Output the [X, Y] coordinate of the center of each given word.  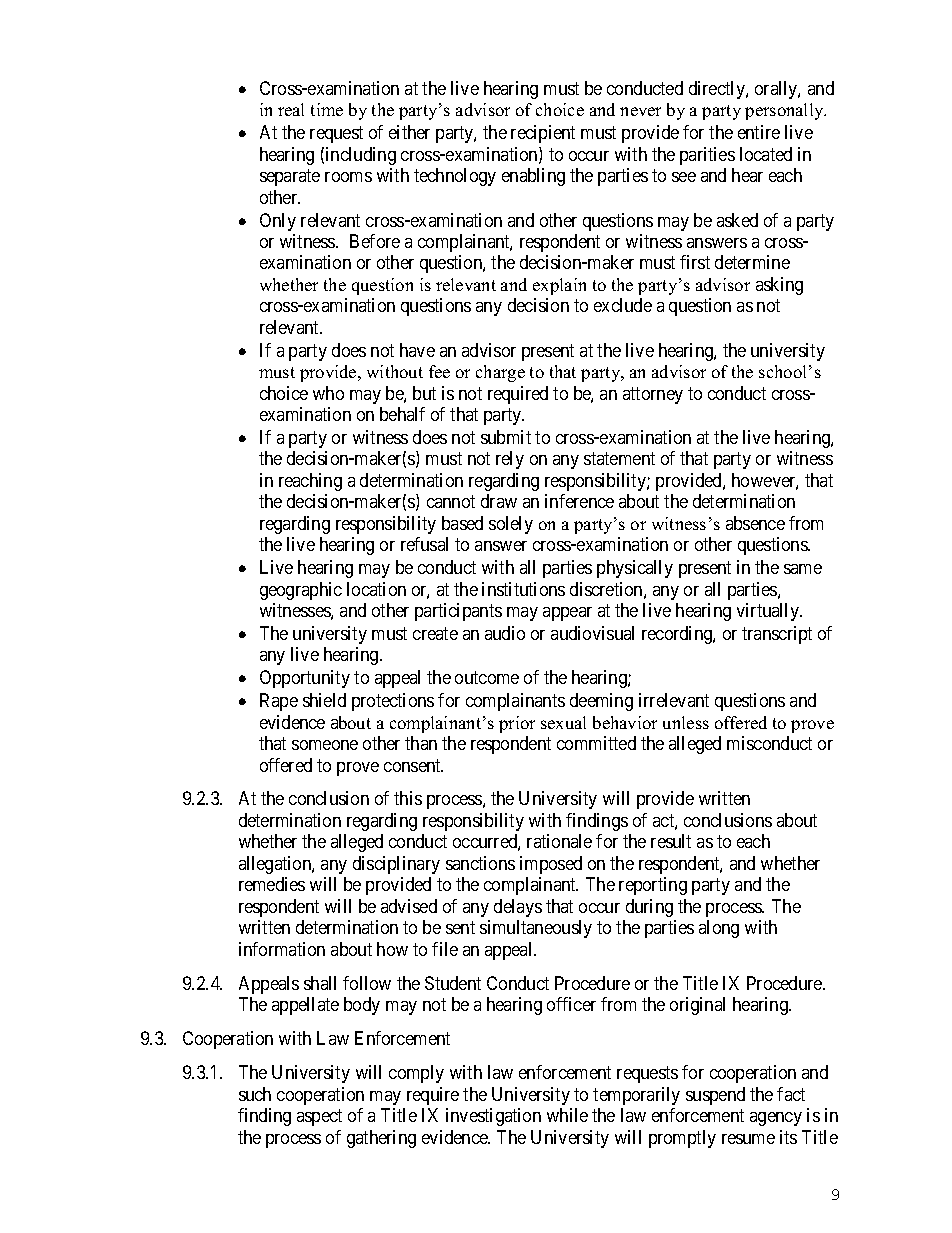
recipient [543, 134]
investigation [493, 1117]
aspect [319, 1117]
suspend [715, 1096]
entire [759, 132]
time [327, 109]
